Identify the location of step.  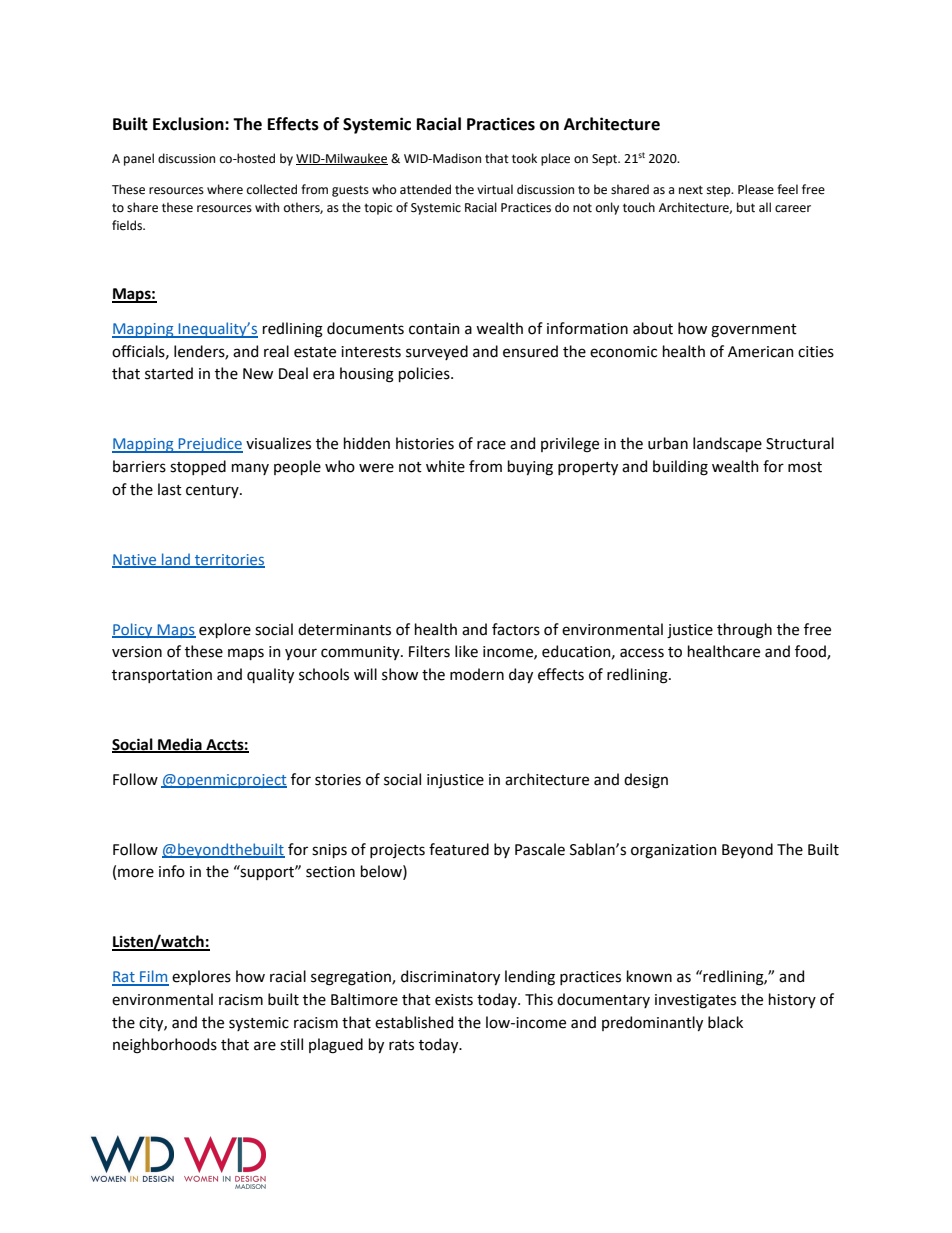
(720, 191).
